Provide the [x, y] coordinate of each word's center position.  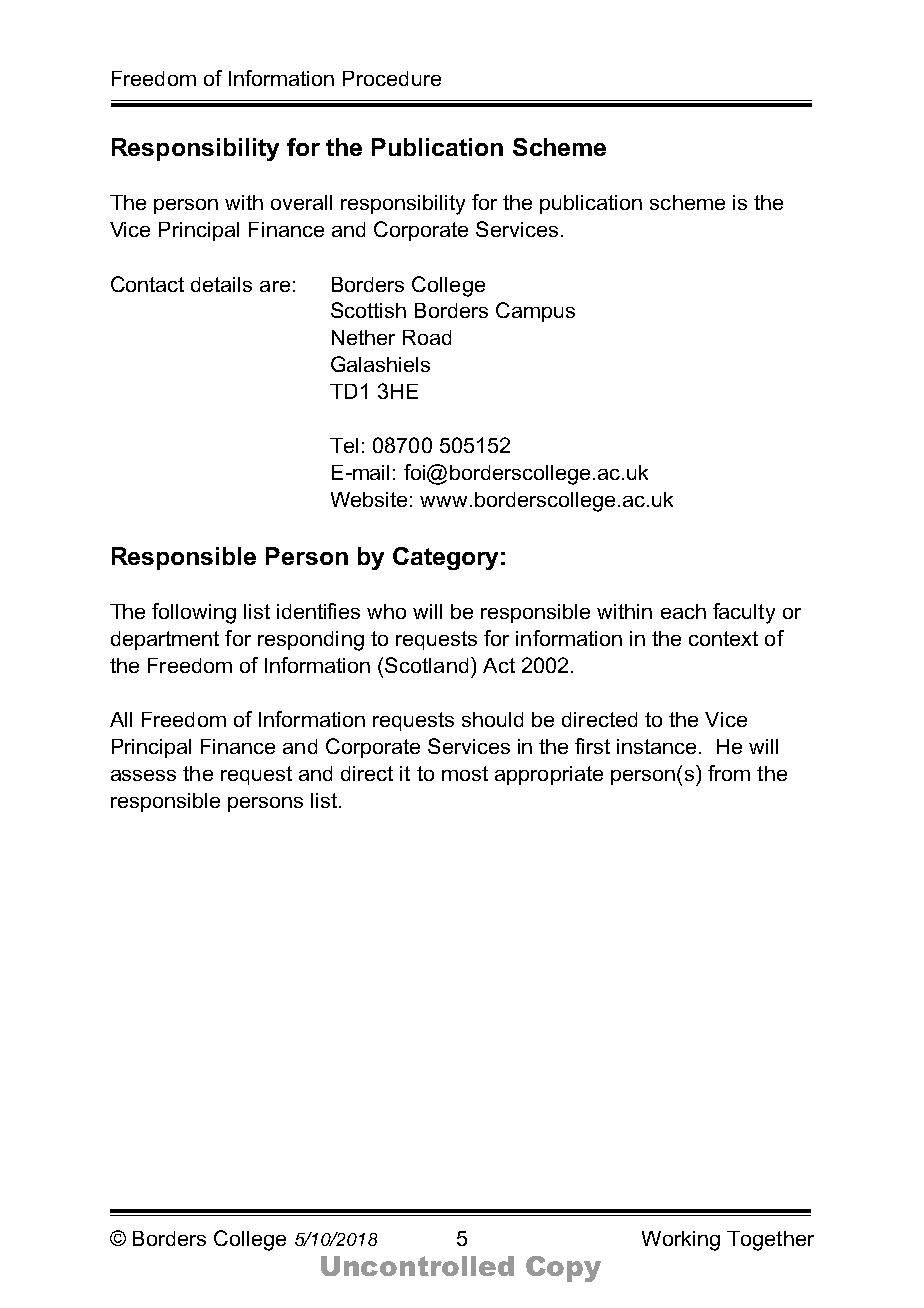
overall [301, 202]
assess [143, 775]
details [221, 284]
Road [427, 337]
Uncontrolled [417, 1266]
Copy [563, 1269]
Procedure [392, 78]
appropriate [549, 775]
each [683, 611]
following [194, 613]
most [465, 773]
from [729, 773]
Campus [535, 312]
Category [445, 558]
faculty [744, 613]
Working [681, 1241]
